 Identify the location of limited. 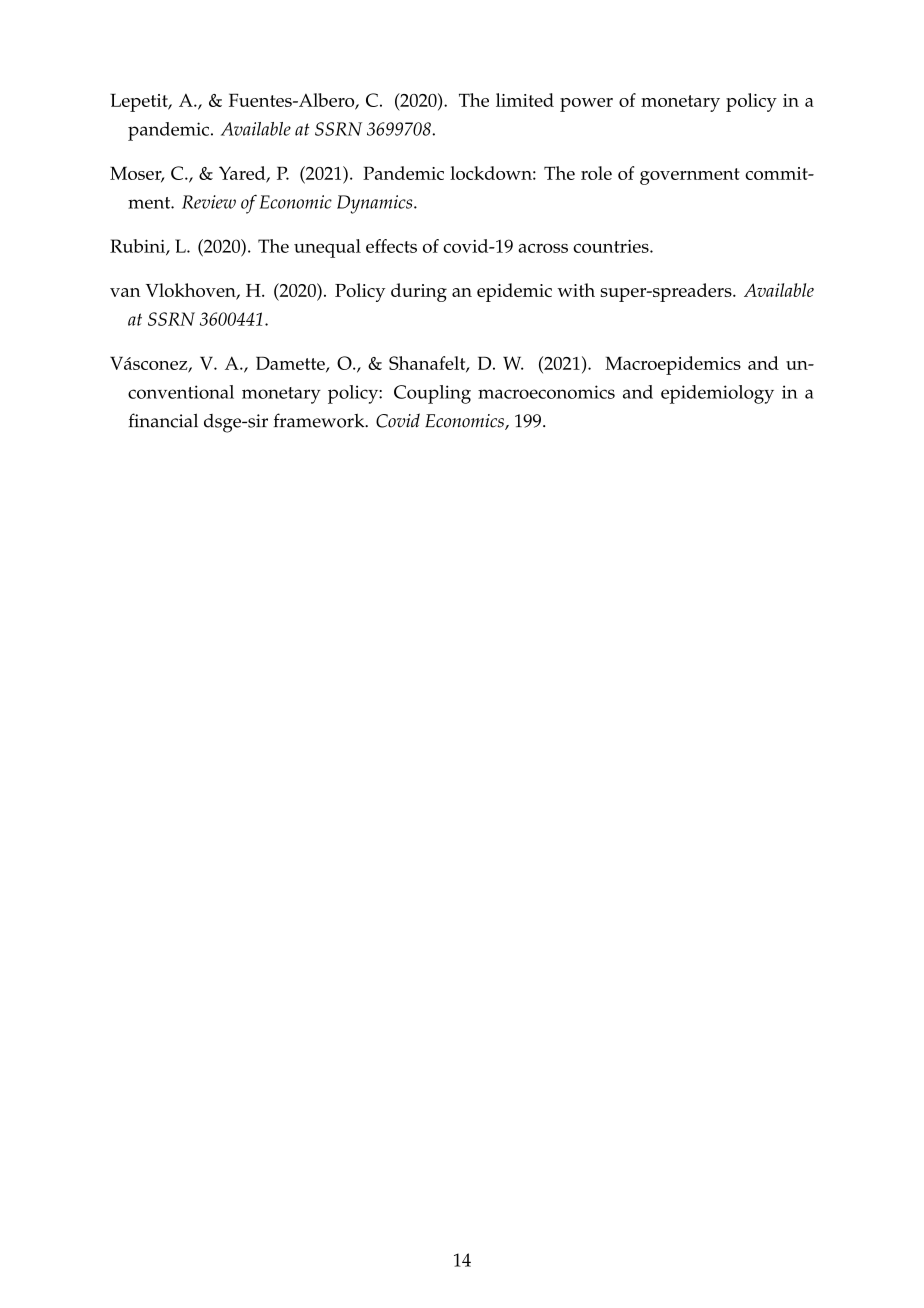
(525, 100).
